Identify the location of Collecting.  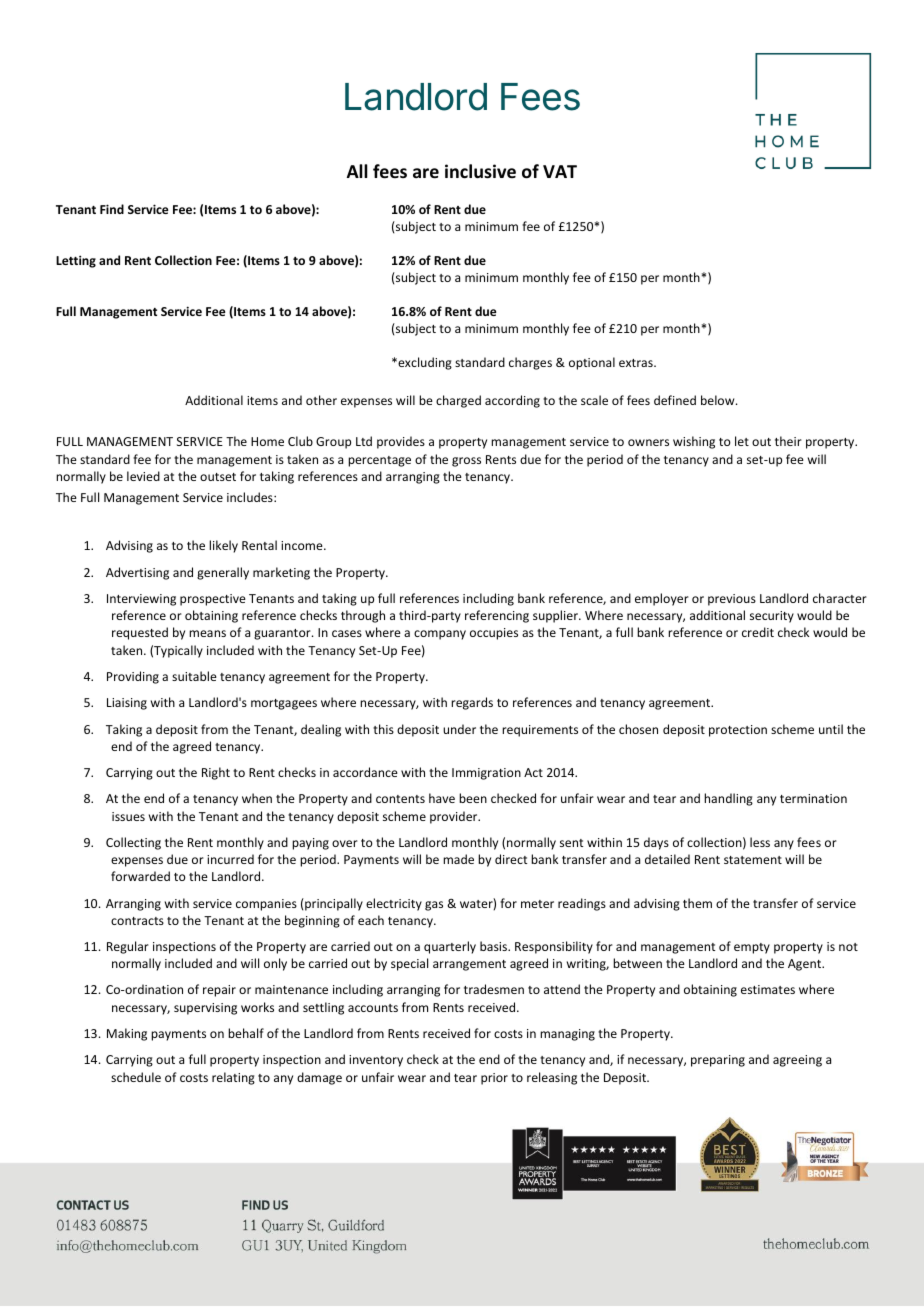
(133, 843).
